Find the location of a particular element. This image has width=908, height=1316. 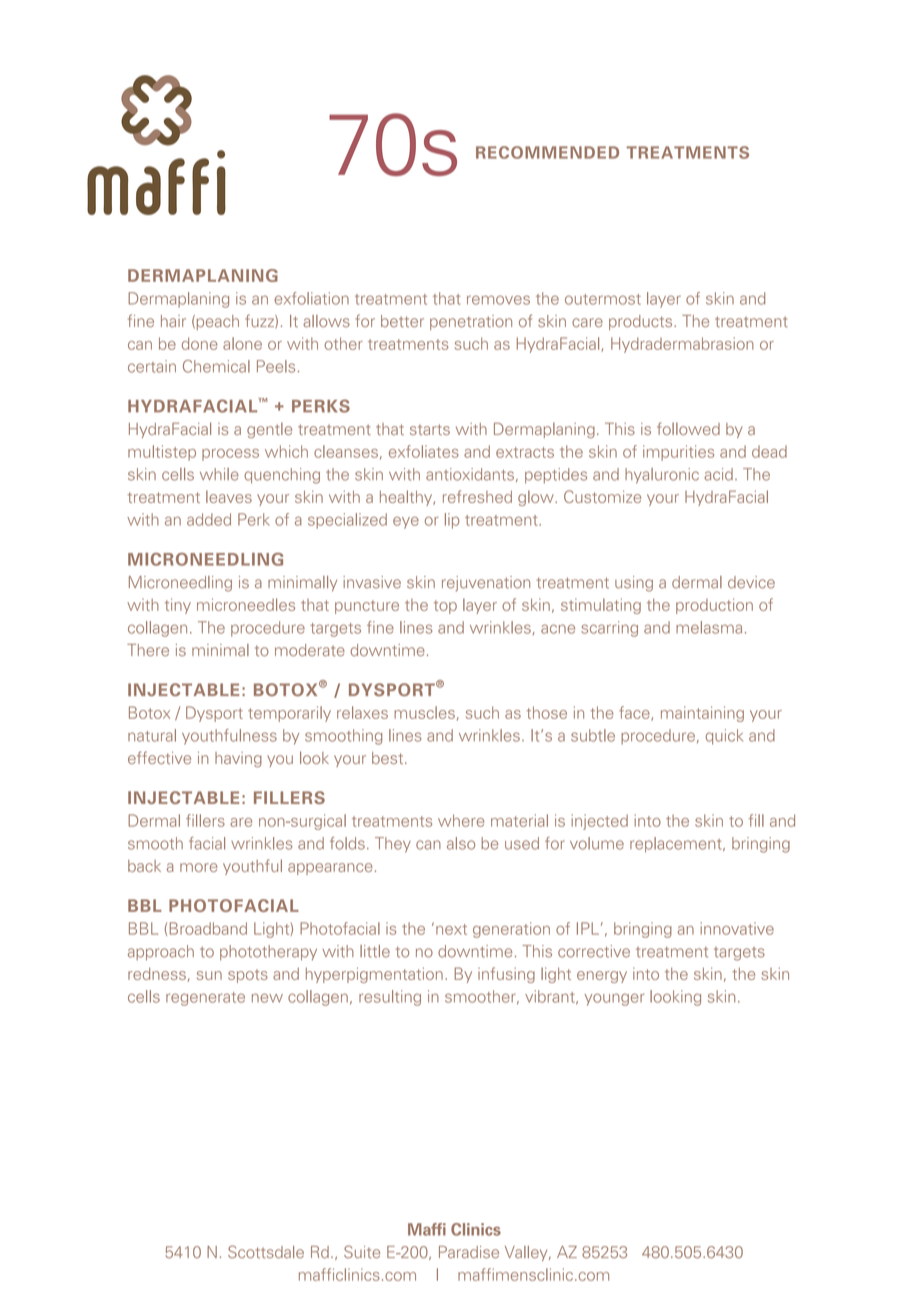

having is located at coordinates (238, 759).
